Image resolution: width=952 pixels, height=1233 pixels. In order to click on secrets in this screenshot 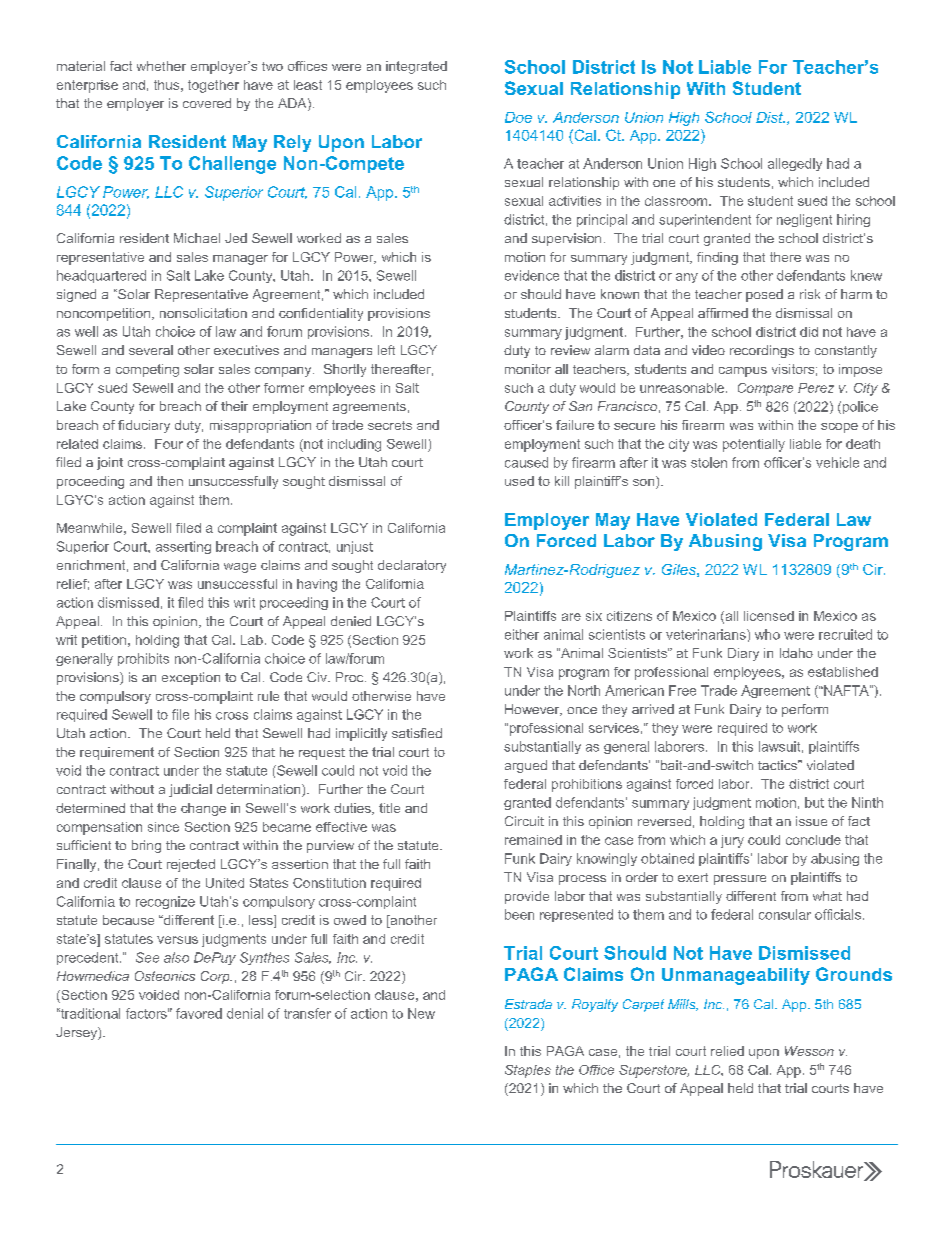, I will do `click(390, 425)`.
